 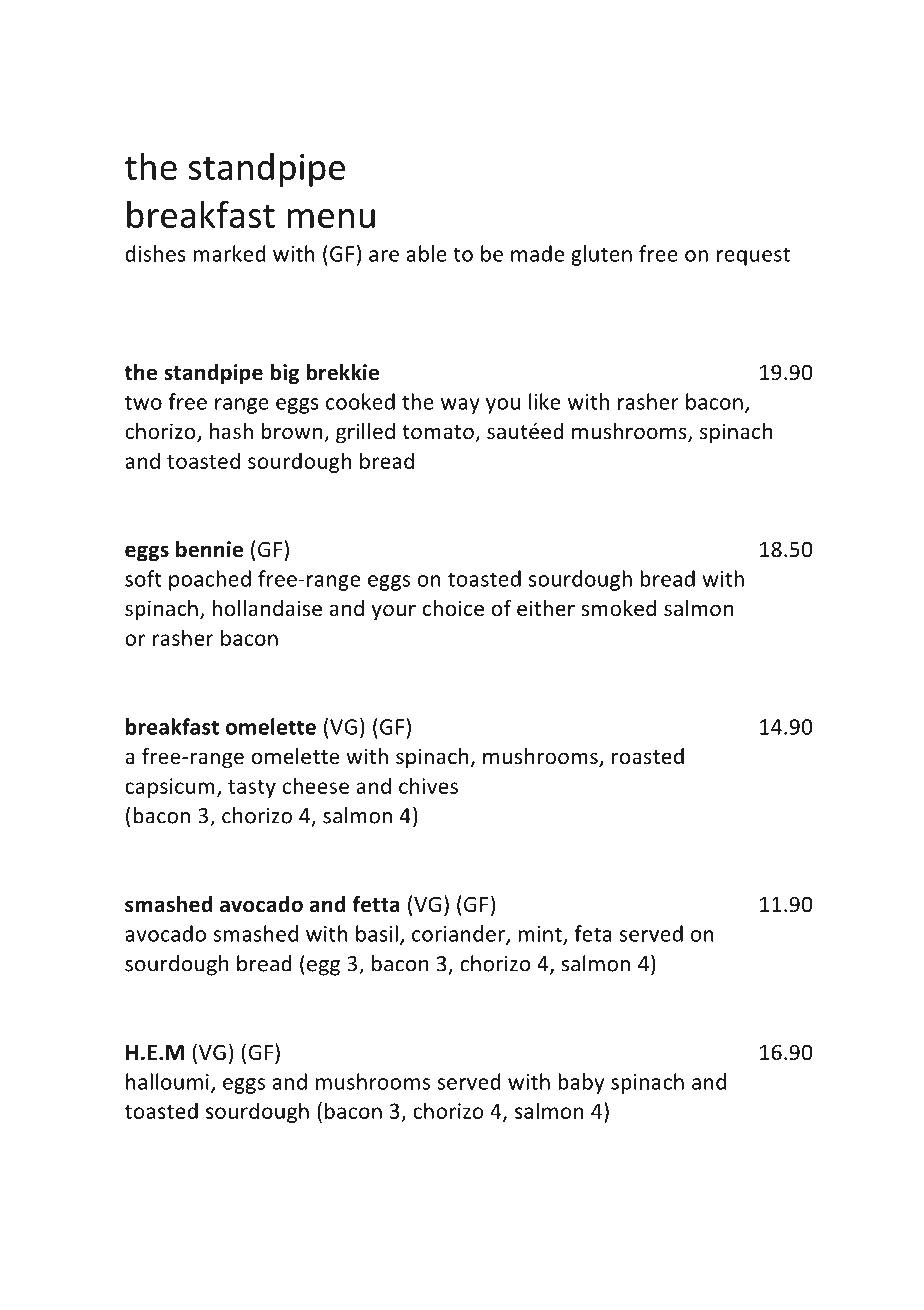 What do you see at coordinates (377, 933) in the screenshot?
I see `basil` at bounding box center [377, 933].
